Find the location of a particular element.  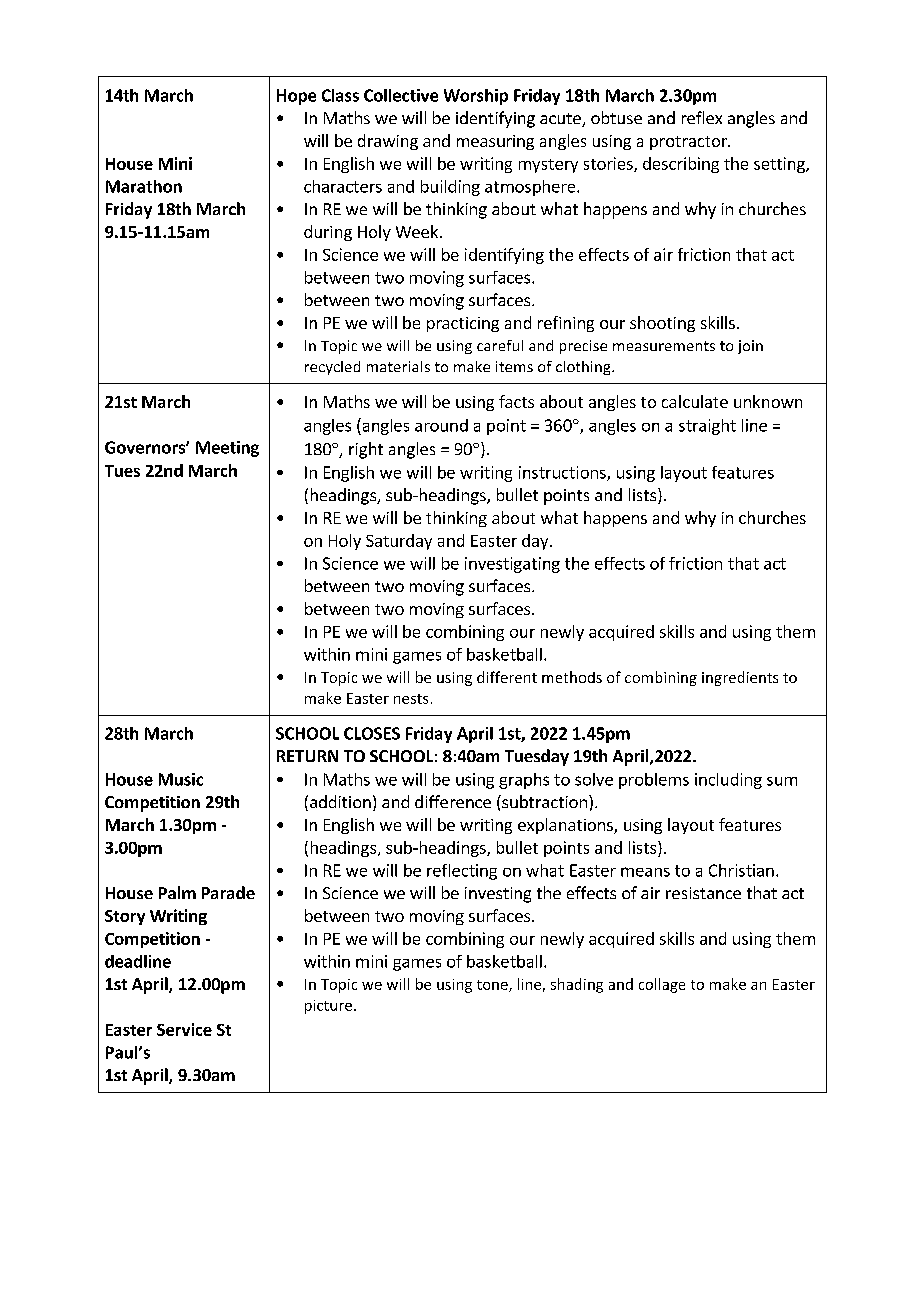

reflex is located at coordinates (702, 117).
